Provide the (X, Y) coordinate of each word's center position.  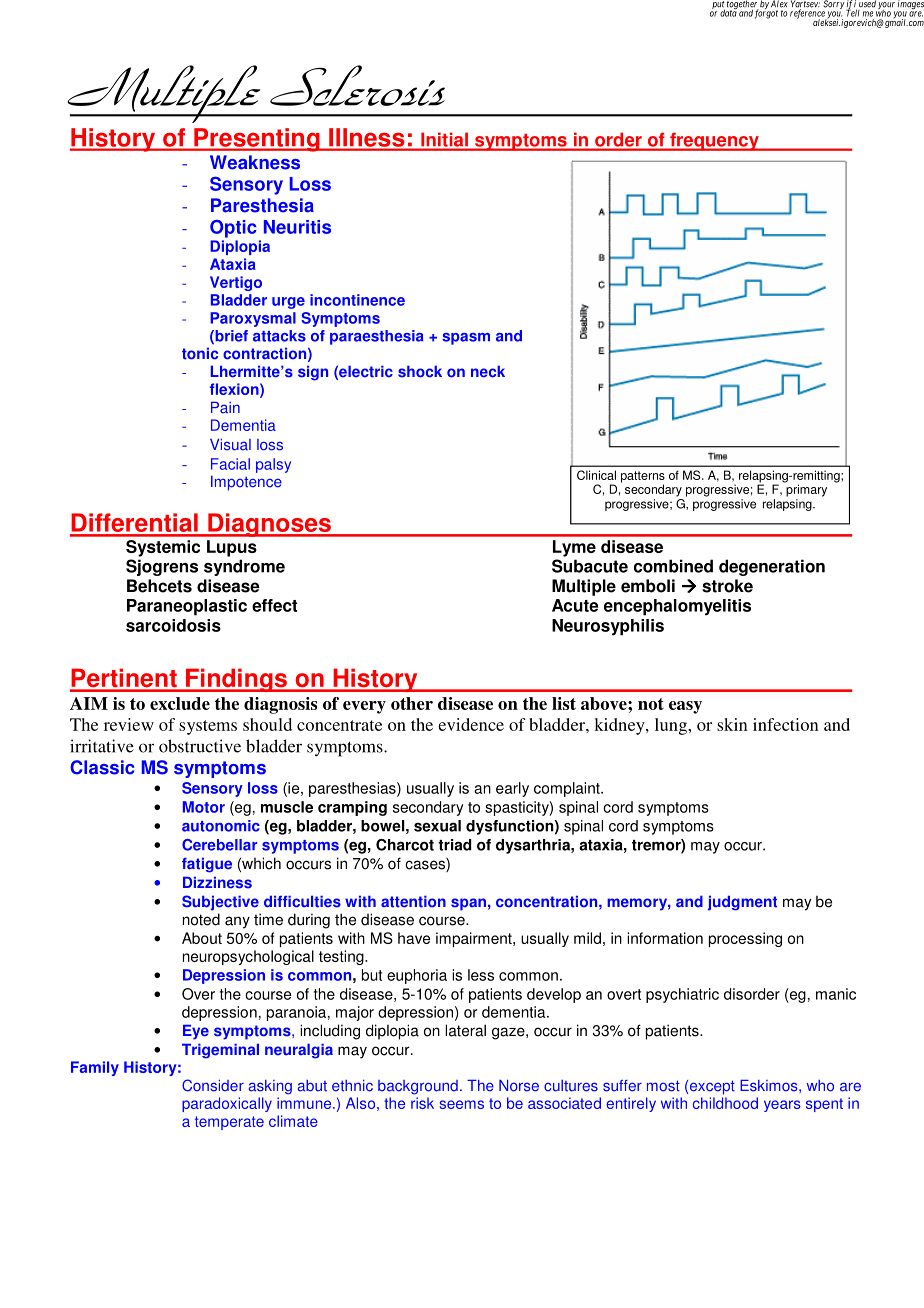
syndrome (244, 567)
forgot (766, 13)
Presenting (257, 140)
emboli (648, 586)
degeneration (772, 567)
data (728, 12)
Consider (213, 1085)
